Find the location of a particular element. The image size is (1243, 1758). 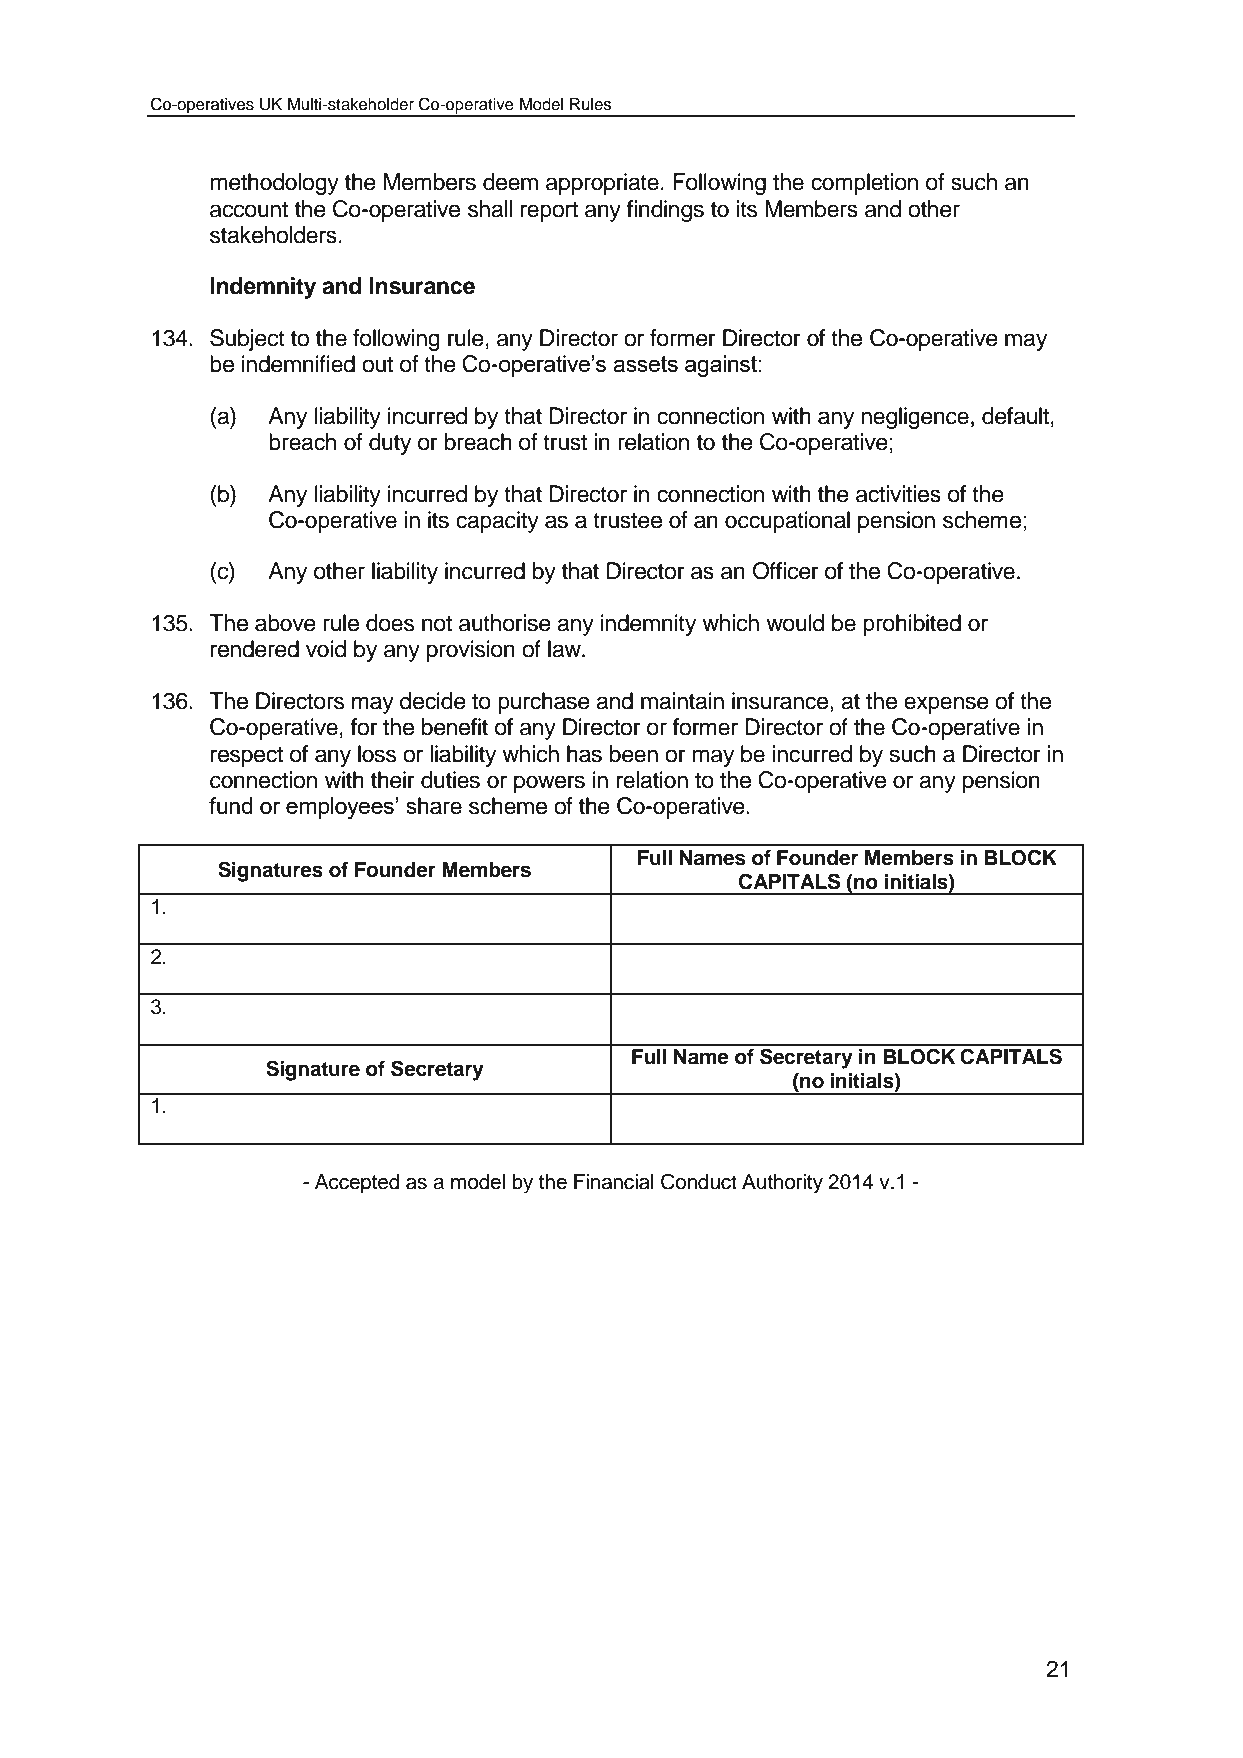

Accepted is located at coordinates (357, 1184).
